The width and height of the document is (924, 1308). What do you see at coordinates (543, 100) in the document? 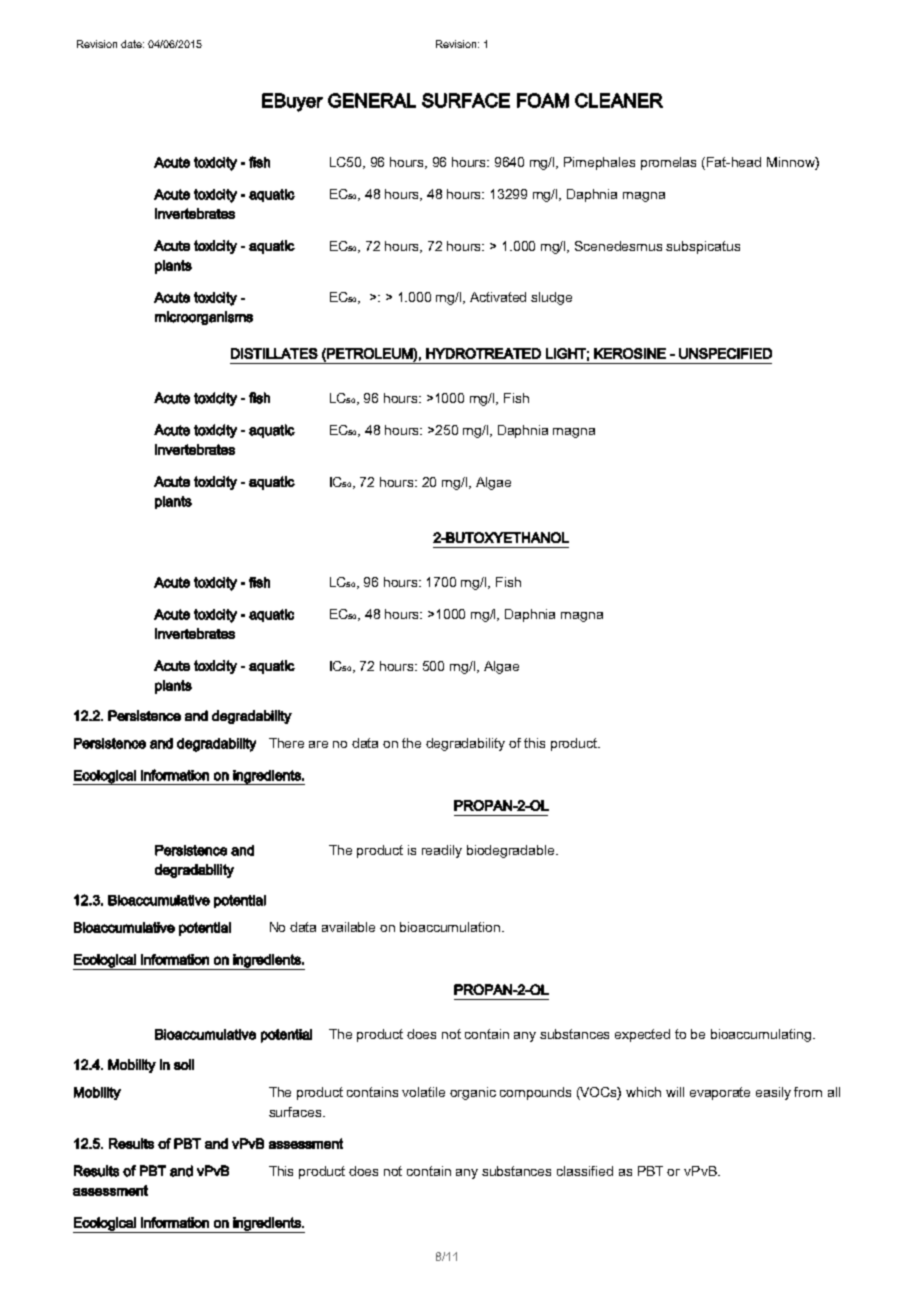
I see `FOAM` at bounding box center [543, 100].
